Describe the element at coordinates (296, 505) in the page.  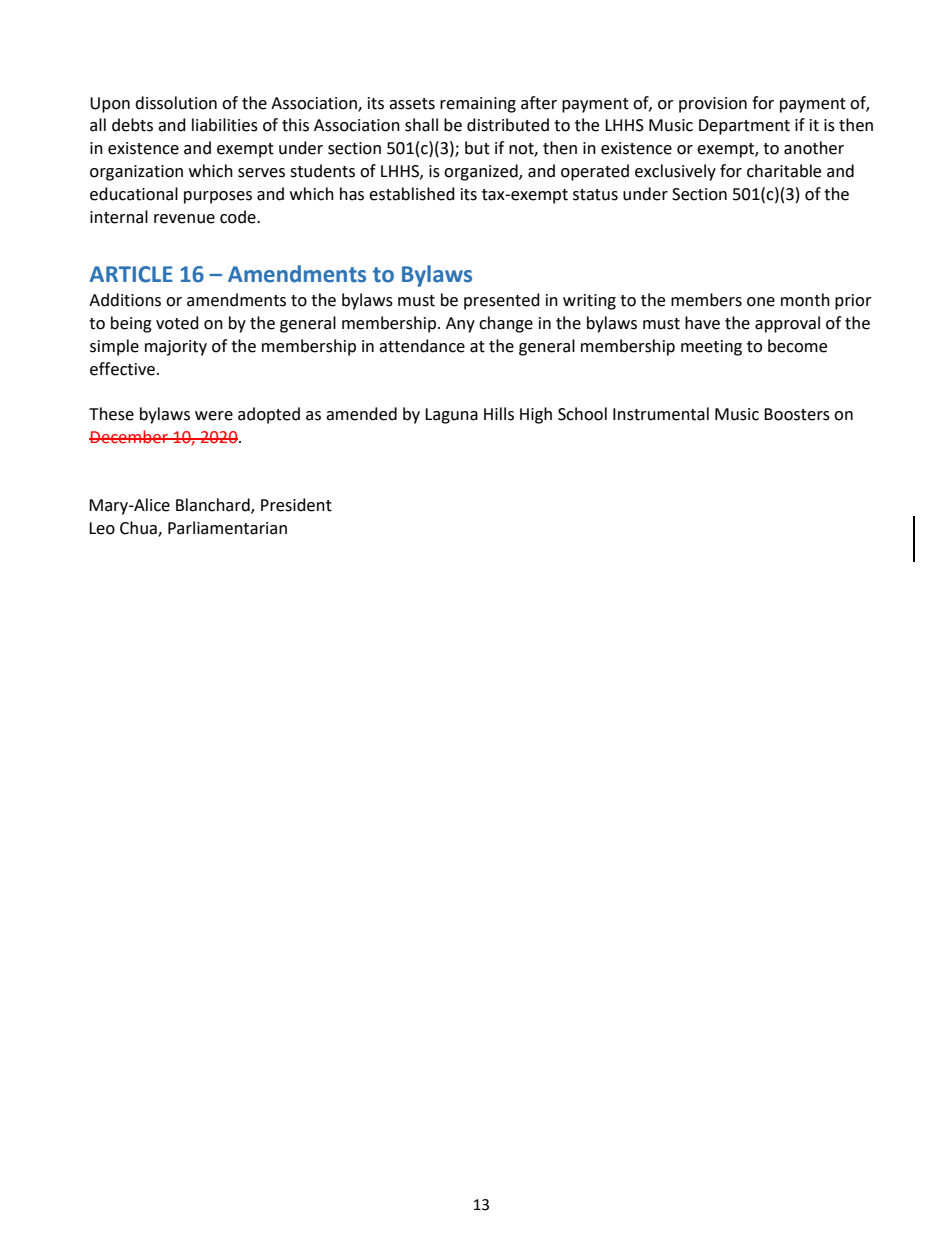
I see `President` at that location.
